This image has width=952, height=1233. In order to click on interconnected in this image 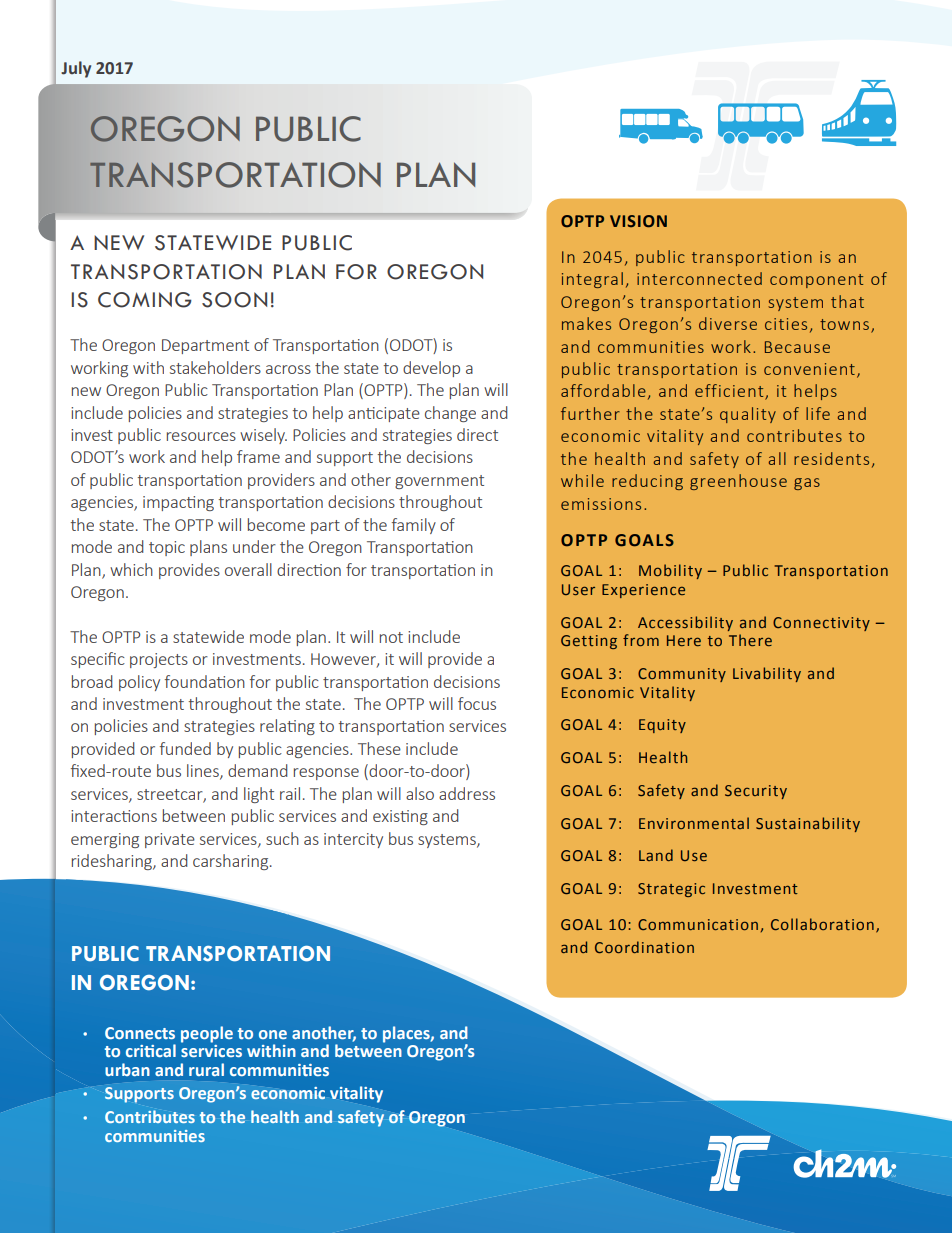, I will do `click(699, 278)`.
